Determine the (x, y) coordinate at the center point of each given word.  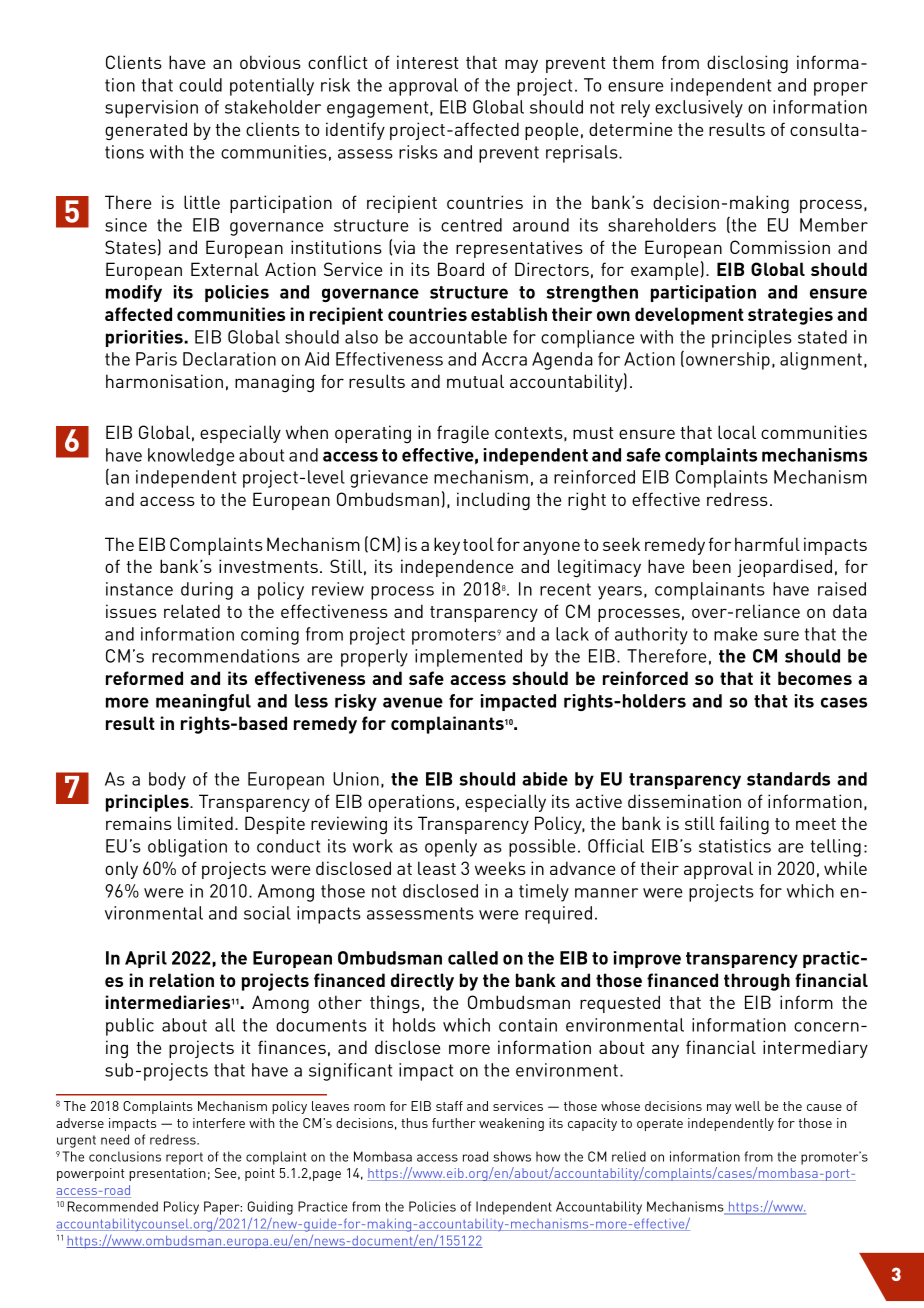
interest (428, 62)
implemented (468, 658)
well (747, 1106)
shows (512, 1156)
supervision (151, 109)
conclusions (125, 1156)
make (735, 634)
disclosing (747, 64)
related (192, 611)
